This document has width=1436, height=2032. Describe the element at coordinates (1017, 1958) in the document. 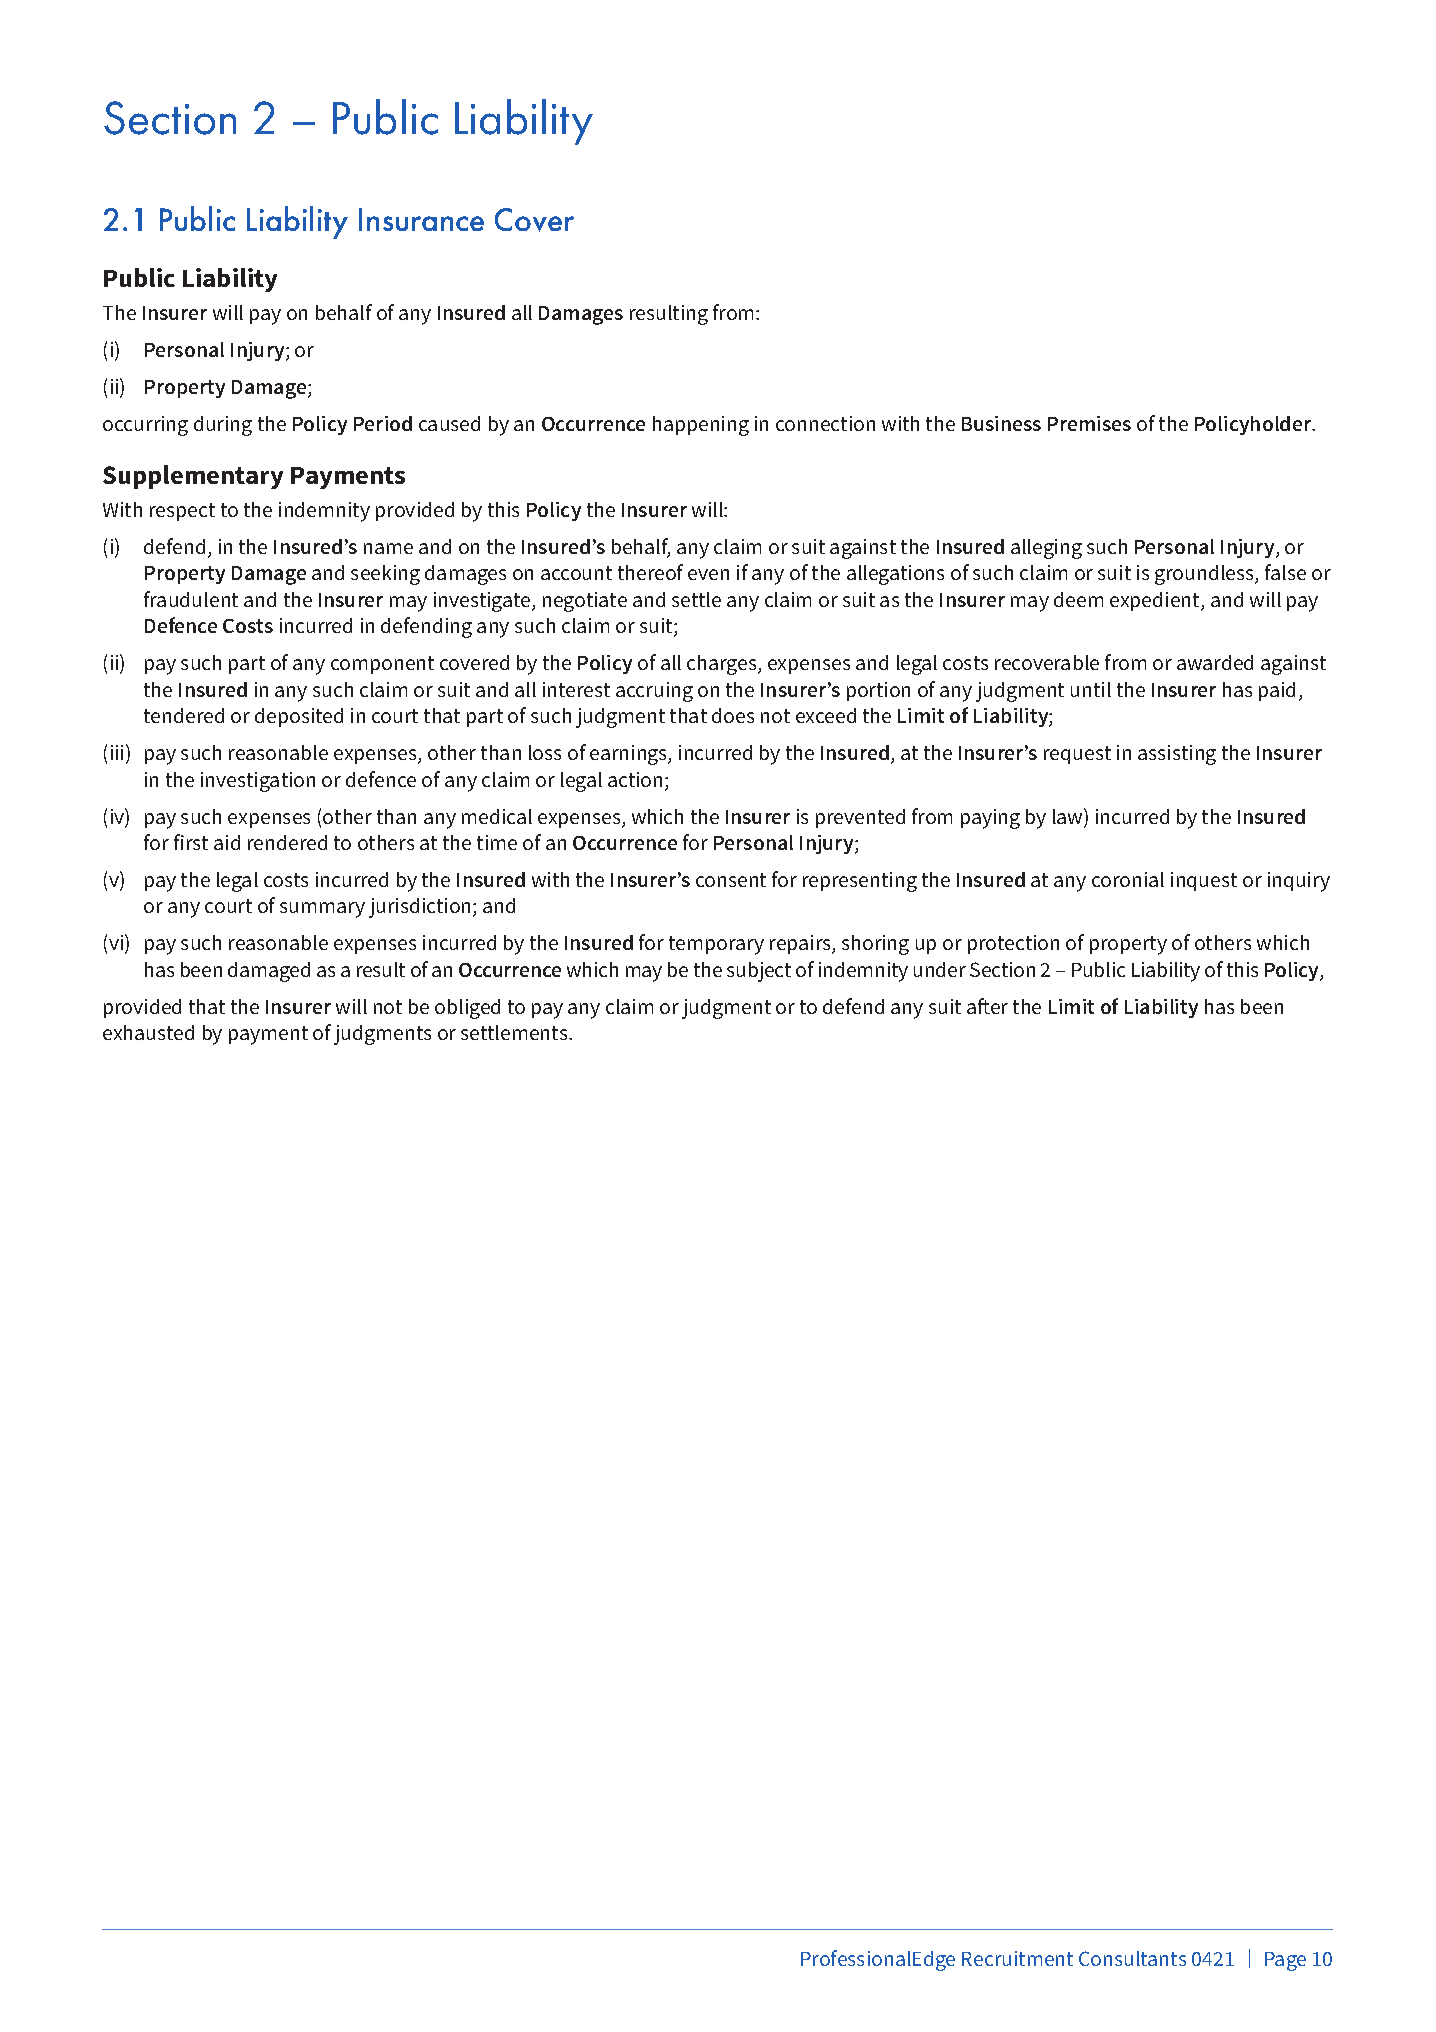

I see `Recruitment` at that location.
